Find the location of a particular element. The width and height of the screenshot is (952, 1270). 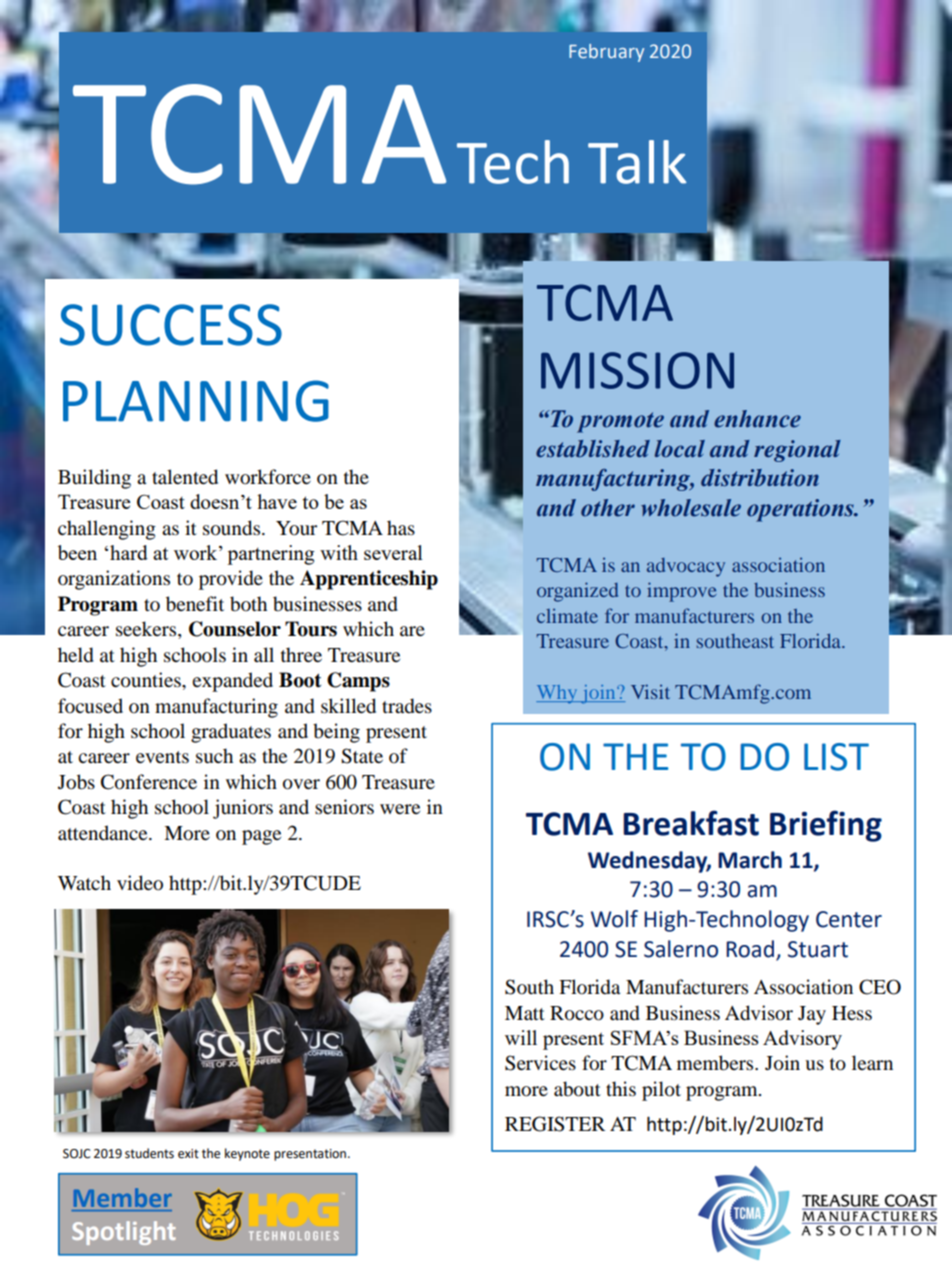

PLANNING is located at coordinates (196, 401).
